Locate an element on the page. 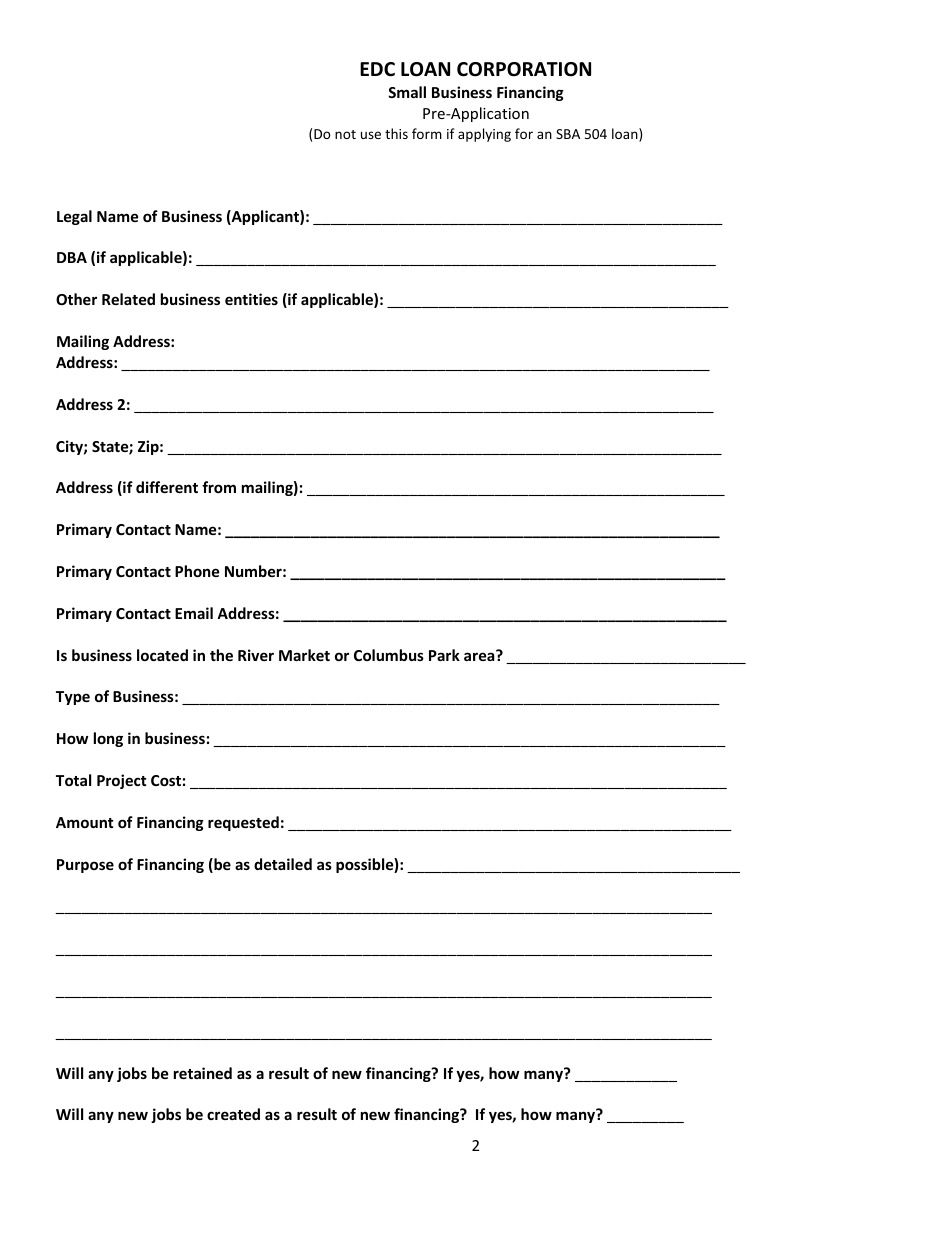 The image size is (952, 1233). from is located at coordinates (219, 487).
